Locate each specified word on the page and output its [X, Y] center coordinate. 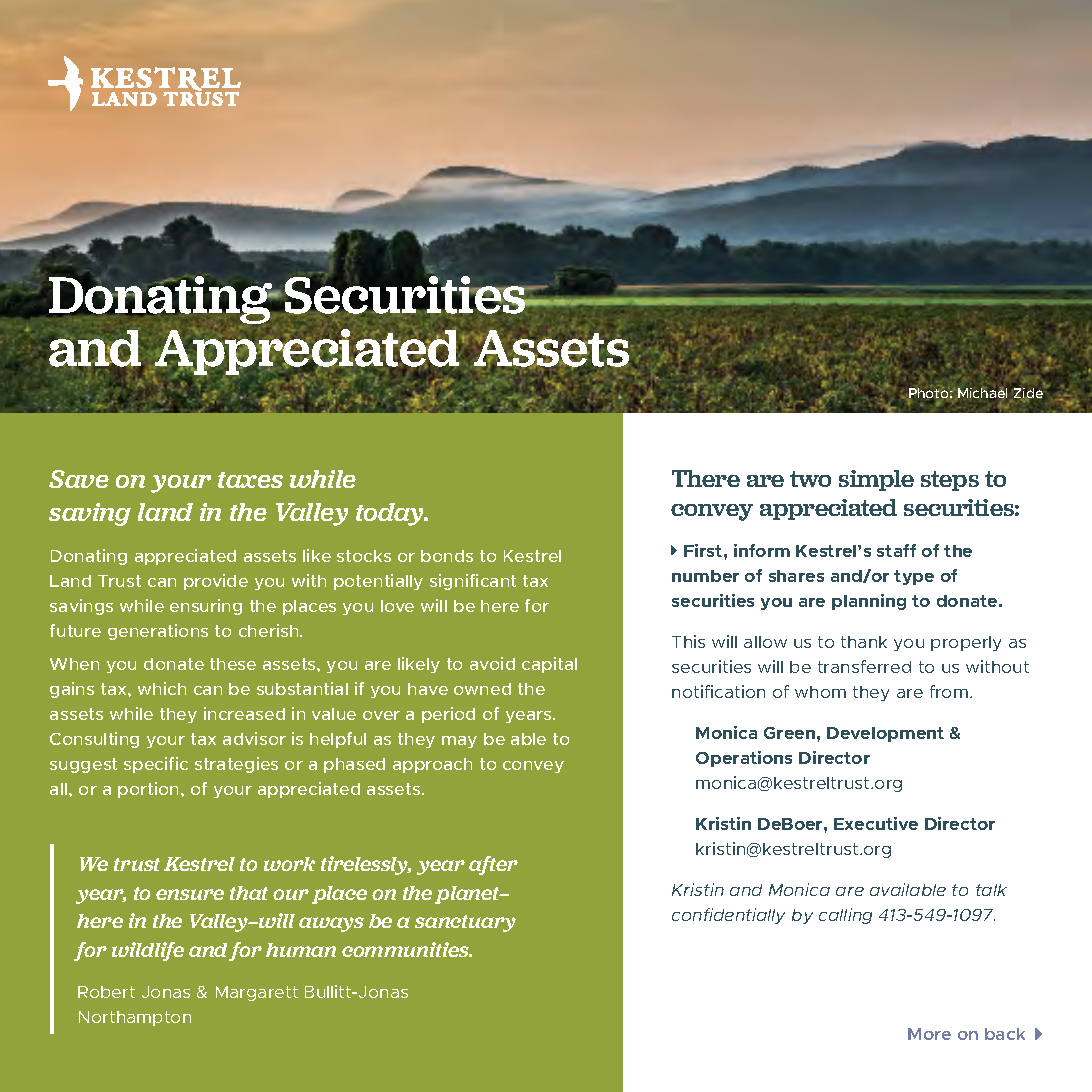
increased [244, 713]
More [929, 1034]
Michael [982, 392]
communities [407, 949]
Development [885, 734]
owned [482, 689]
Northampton [135, 1018]
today [391, 514]
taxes [250, 480]
